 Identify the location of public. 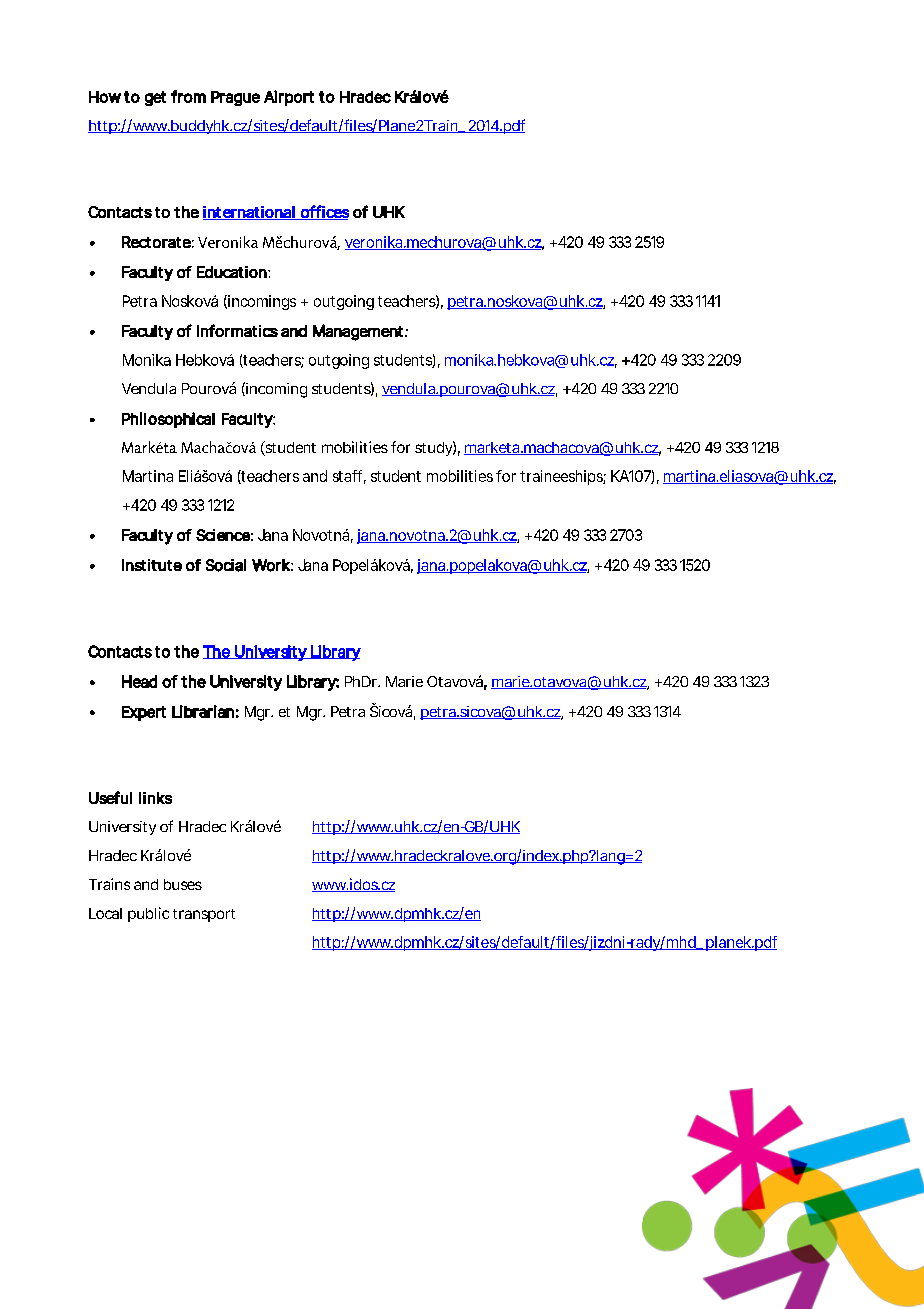
(148, 914).
